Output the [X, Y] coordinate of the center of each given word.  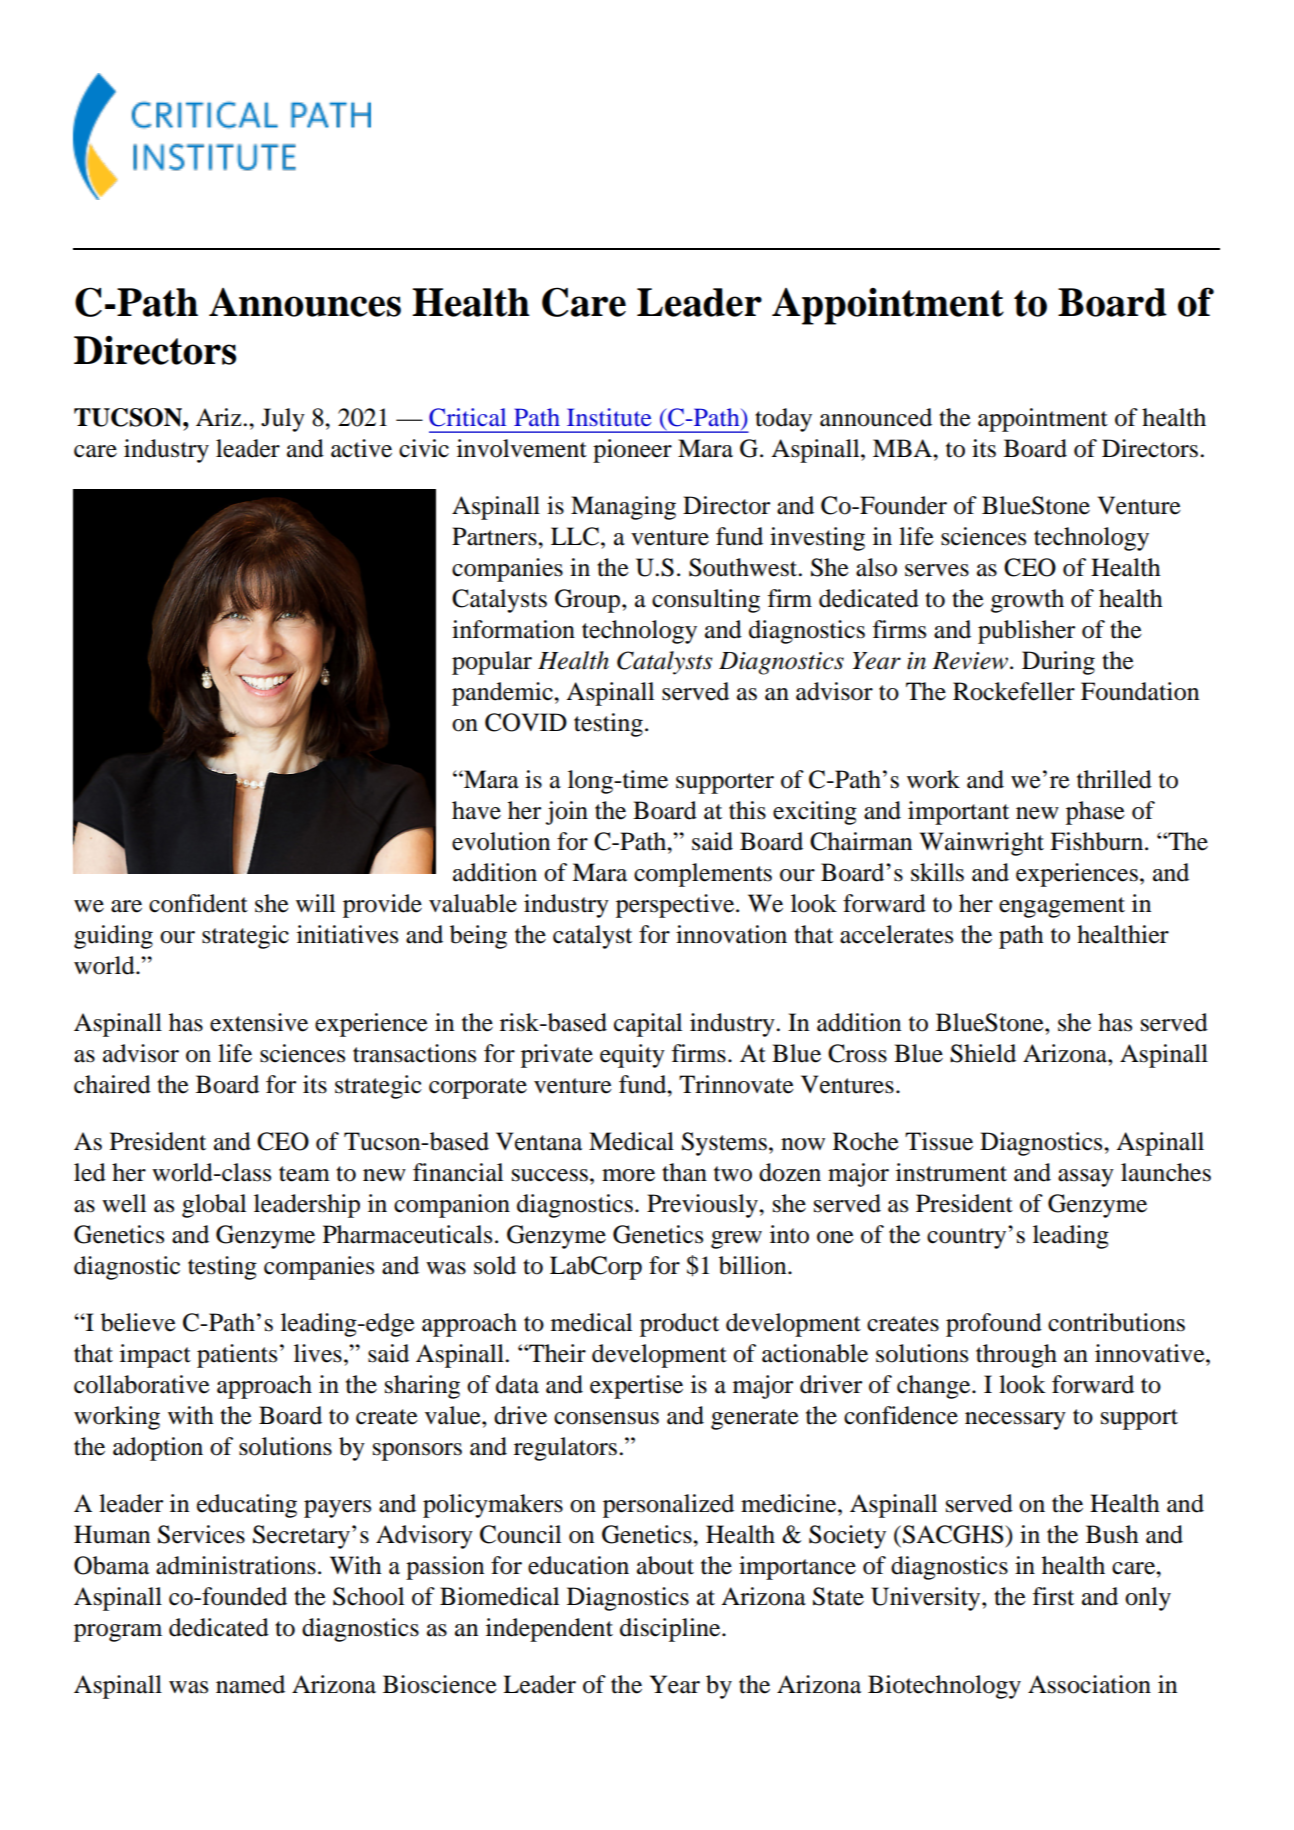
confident [198, 903]
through [1016, 1356]
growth [1027, 601]
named [250, 1684]
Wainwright [982, 844]
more [628, 1175]
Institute [609, 417]
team [304, 1174]
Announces [305, 302]
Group [589, 601]
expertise [636, 1387]
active [361, 448]
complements [703, 875]
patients [237, 1356]
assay [1086, 1178]
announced [876, 417]
